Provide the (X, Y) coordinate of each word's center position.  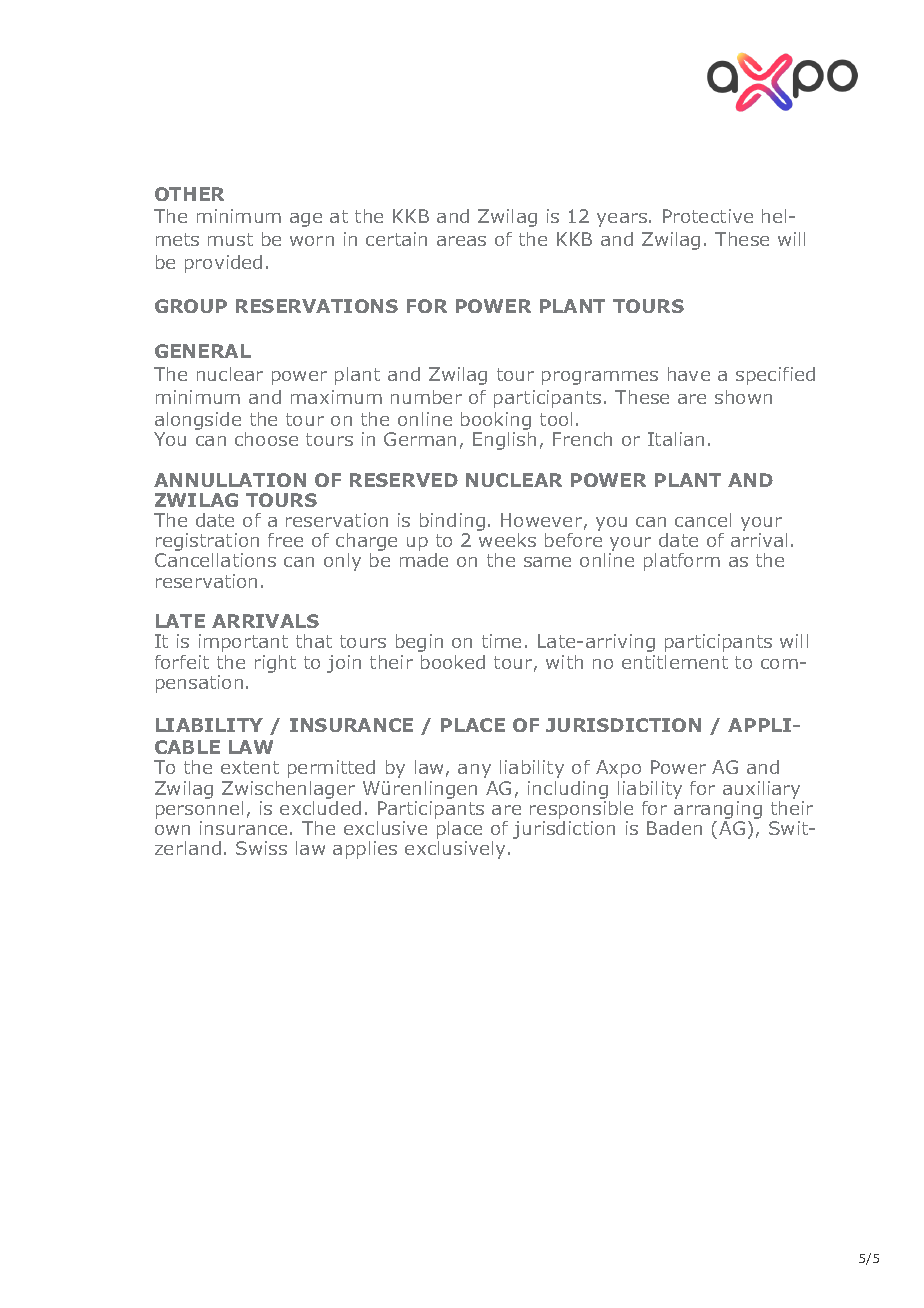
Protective (708, 216)
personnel (199, 811)
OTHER (189, 194)
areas (461, 241)
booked (453, 662)
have (689, 374)
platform (682, 562)
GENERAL (203, 351)
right (275, 664)
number (426, 397)
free (285, 540)
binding (452, 523)
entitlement (675, 662)
